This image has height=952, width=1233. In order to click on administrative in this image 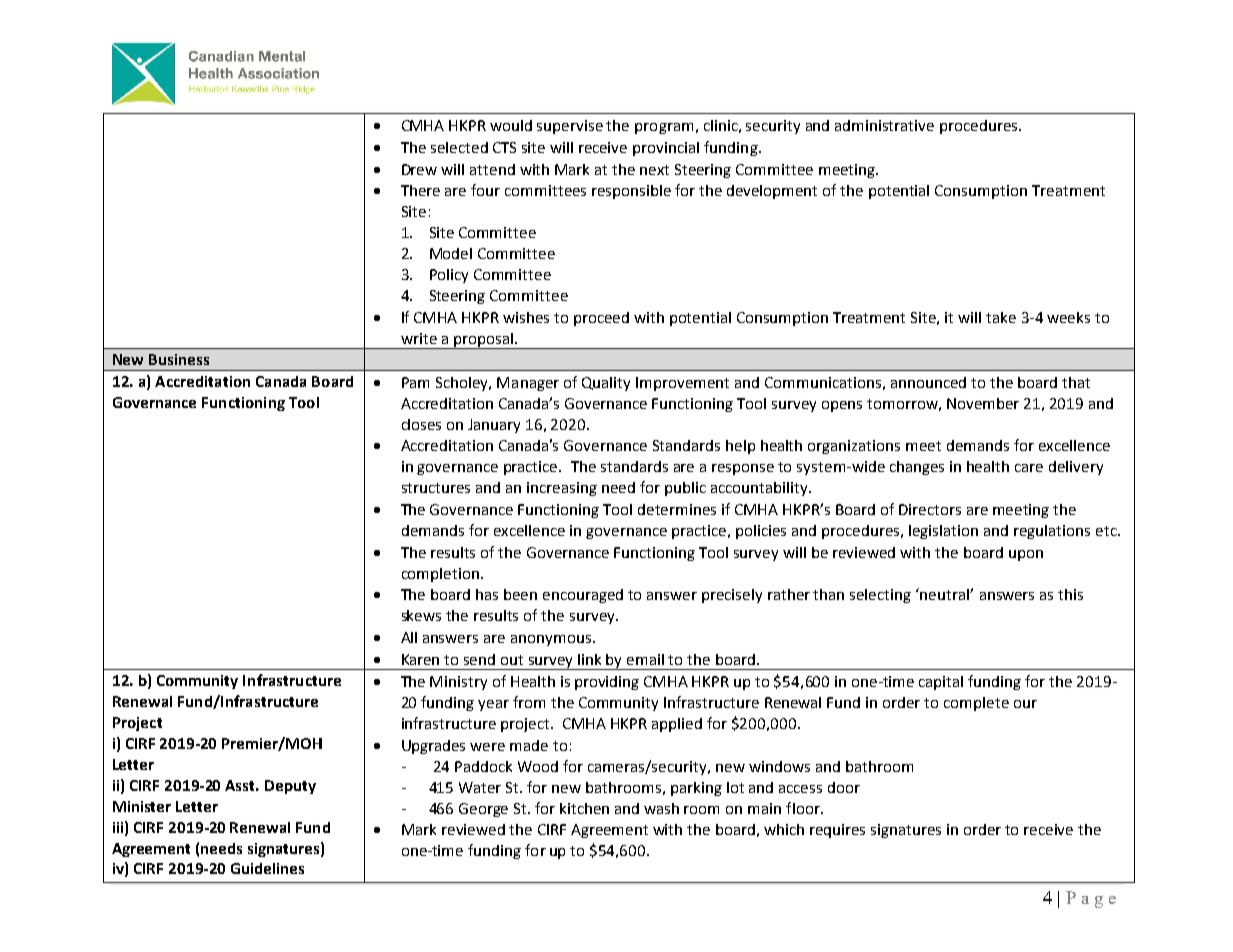, I will do `click(884, 125)`.
